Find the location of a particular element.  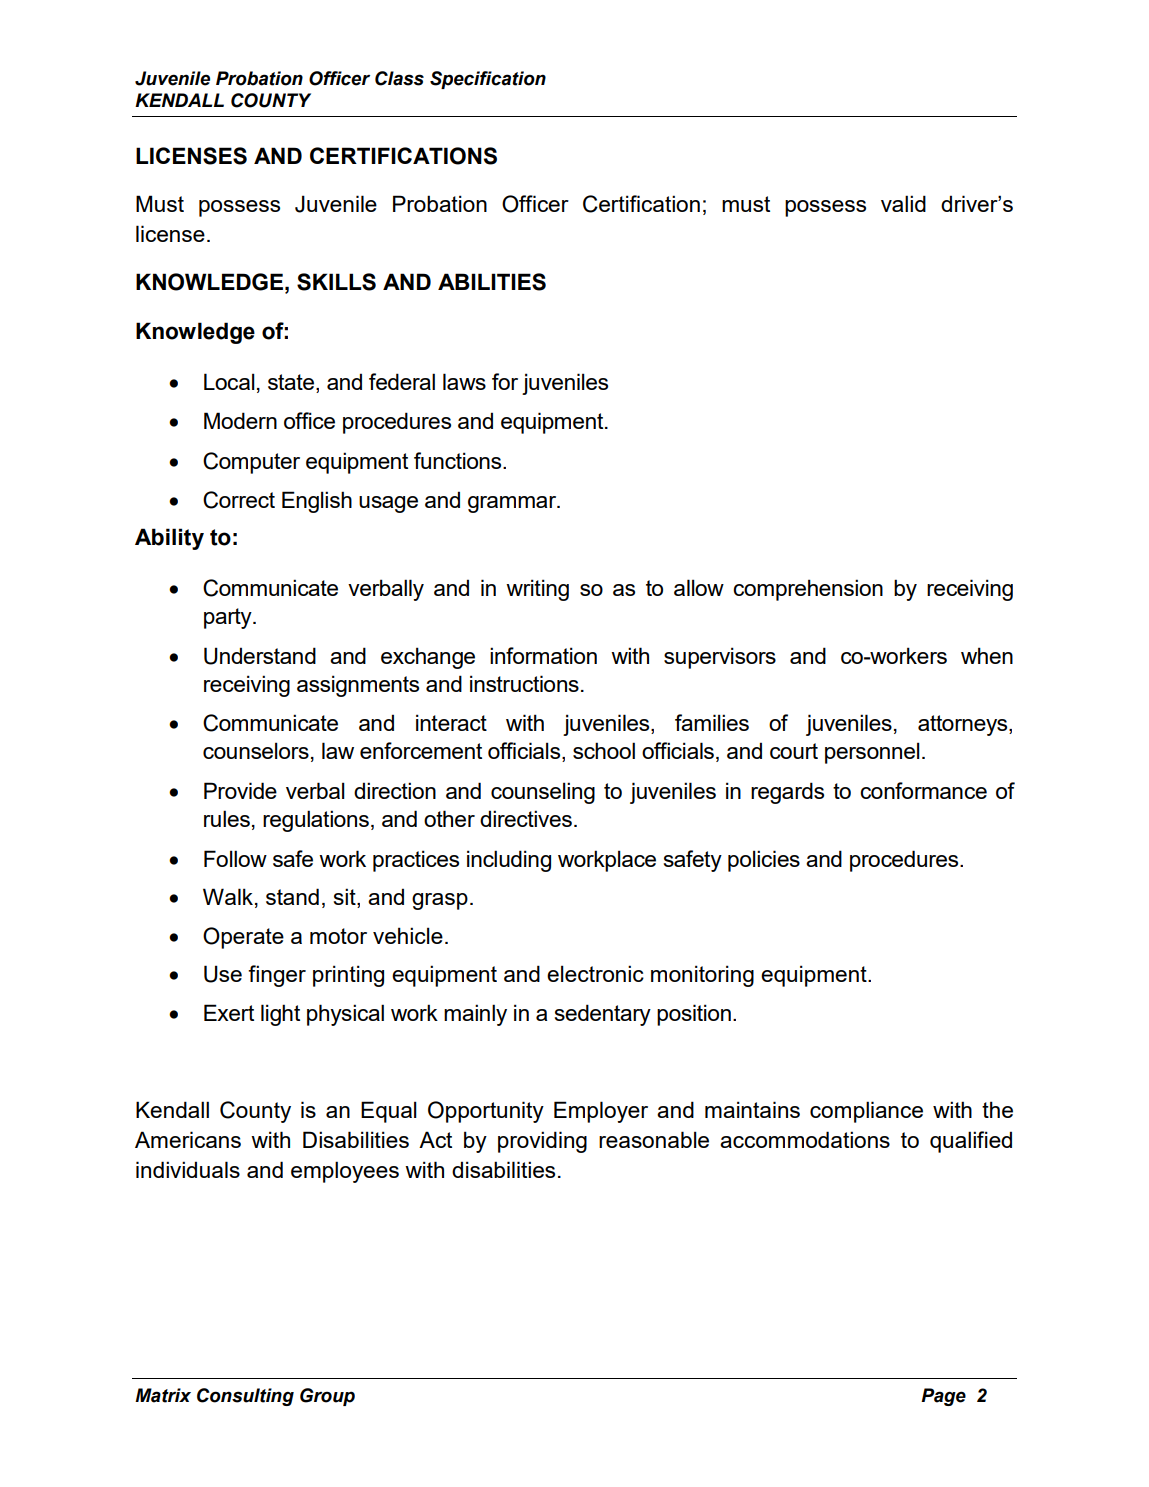

valid is located at coordinates (903, 203).
